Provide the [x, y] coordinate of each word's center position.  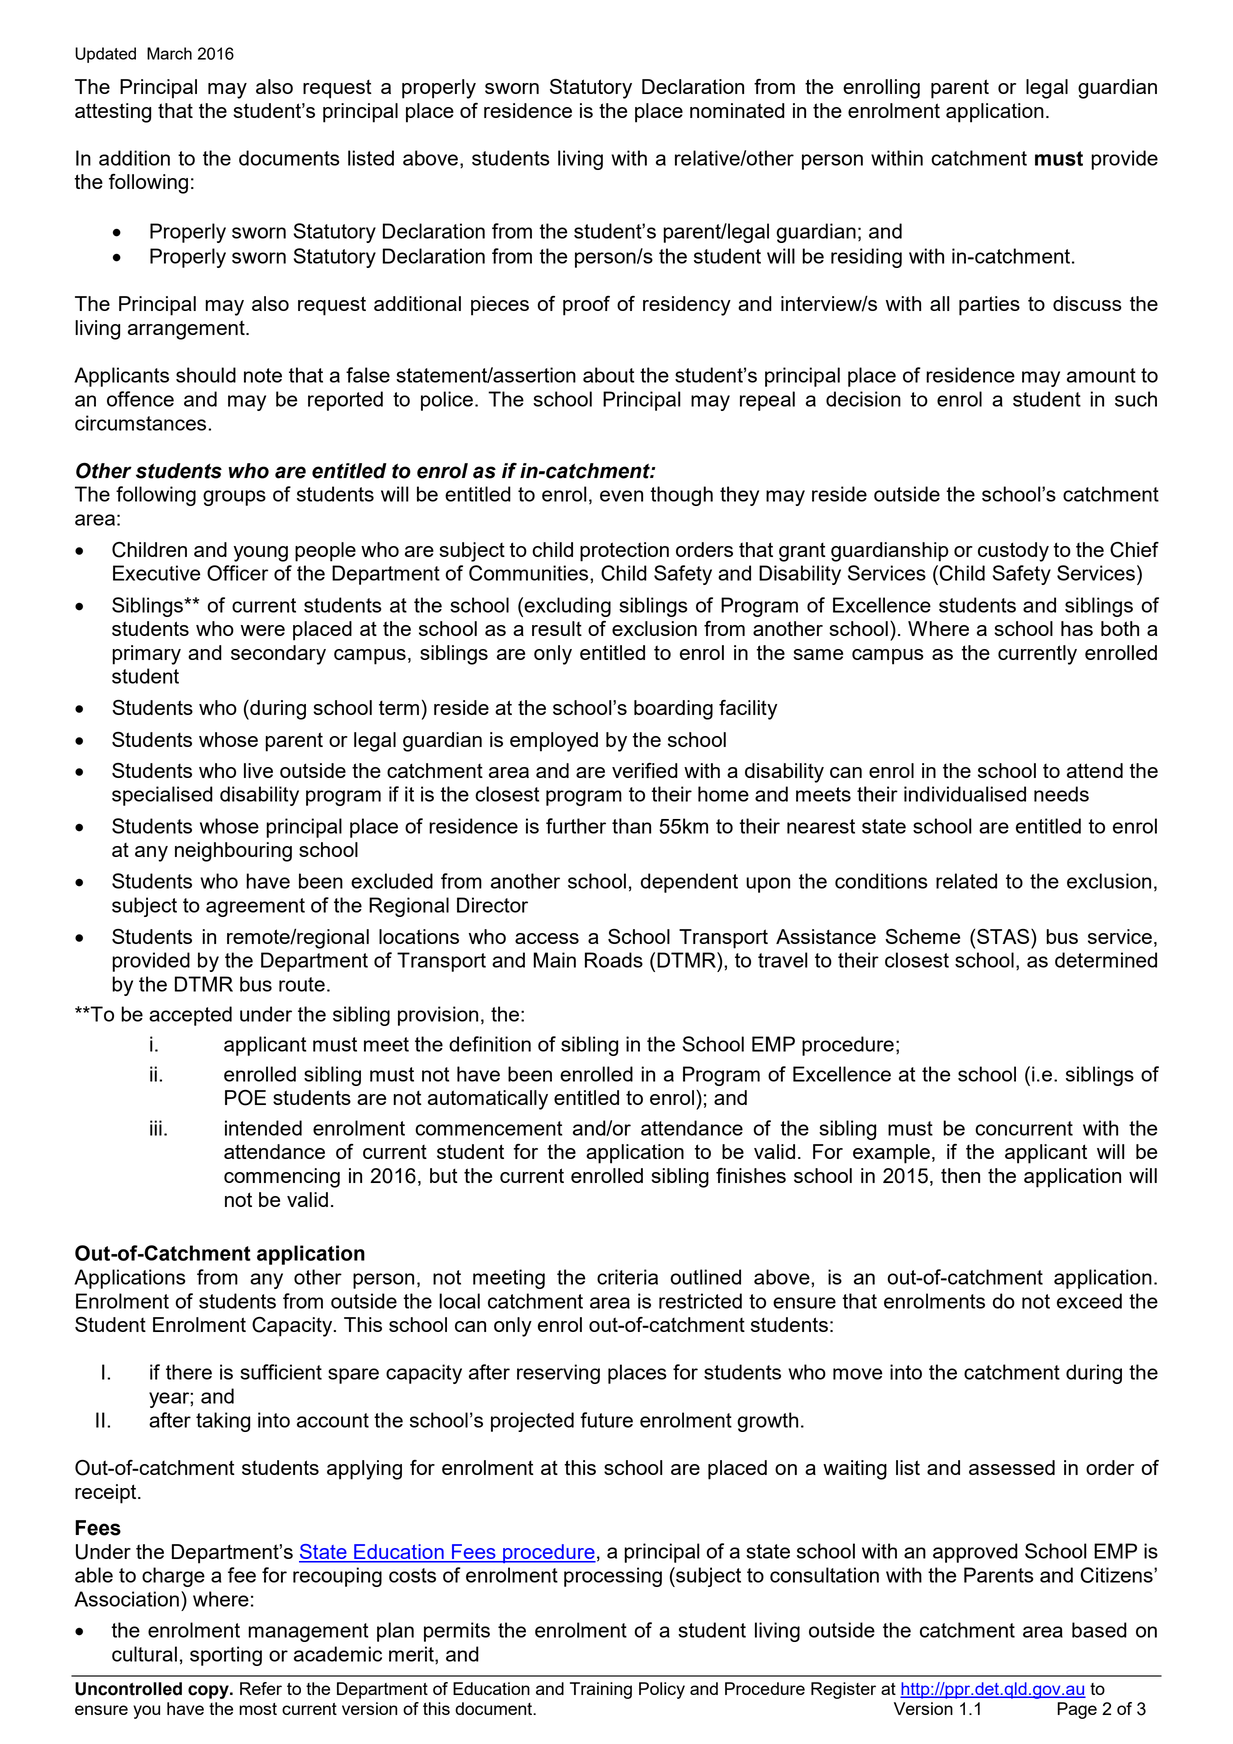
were [263, 630]
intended [263, 1128]
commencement [488, 1128]
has [1077, 628]
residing [866, 258]
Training [601, 1690]
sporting [226, 1656]
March [169, 53]
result [557, 628]
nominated [737, 110]
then [960, 1175]
